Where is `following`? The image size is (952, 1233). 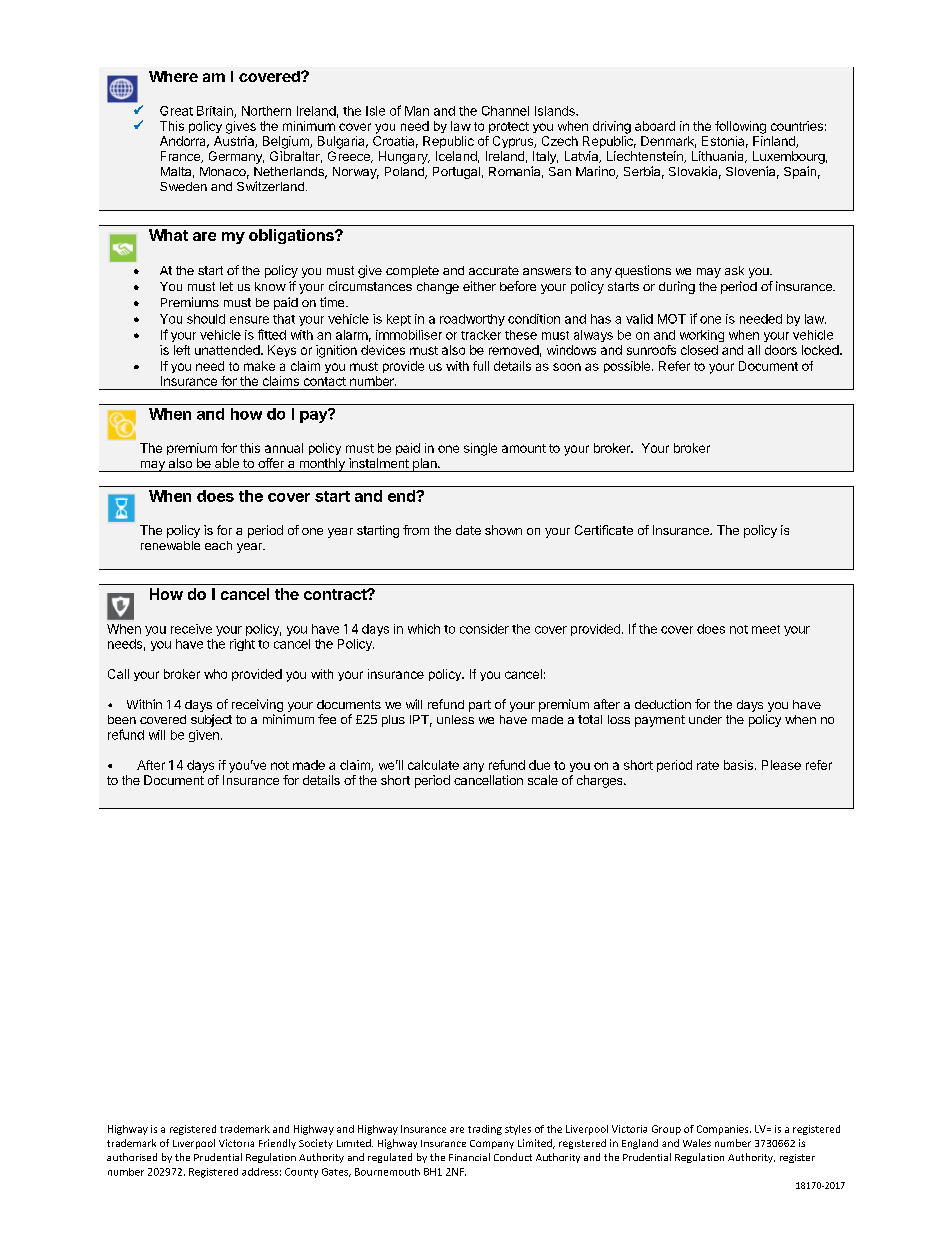
following is located at coordinates (740, 127).
